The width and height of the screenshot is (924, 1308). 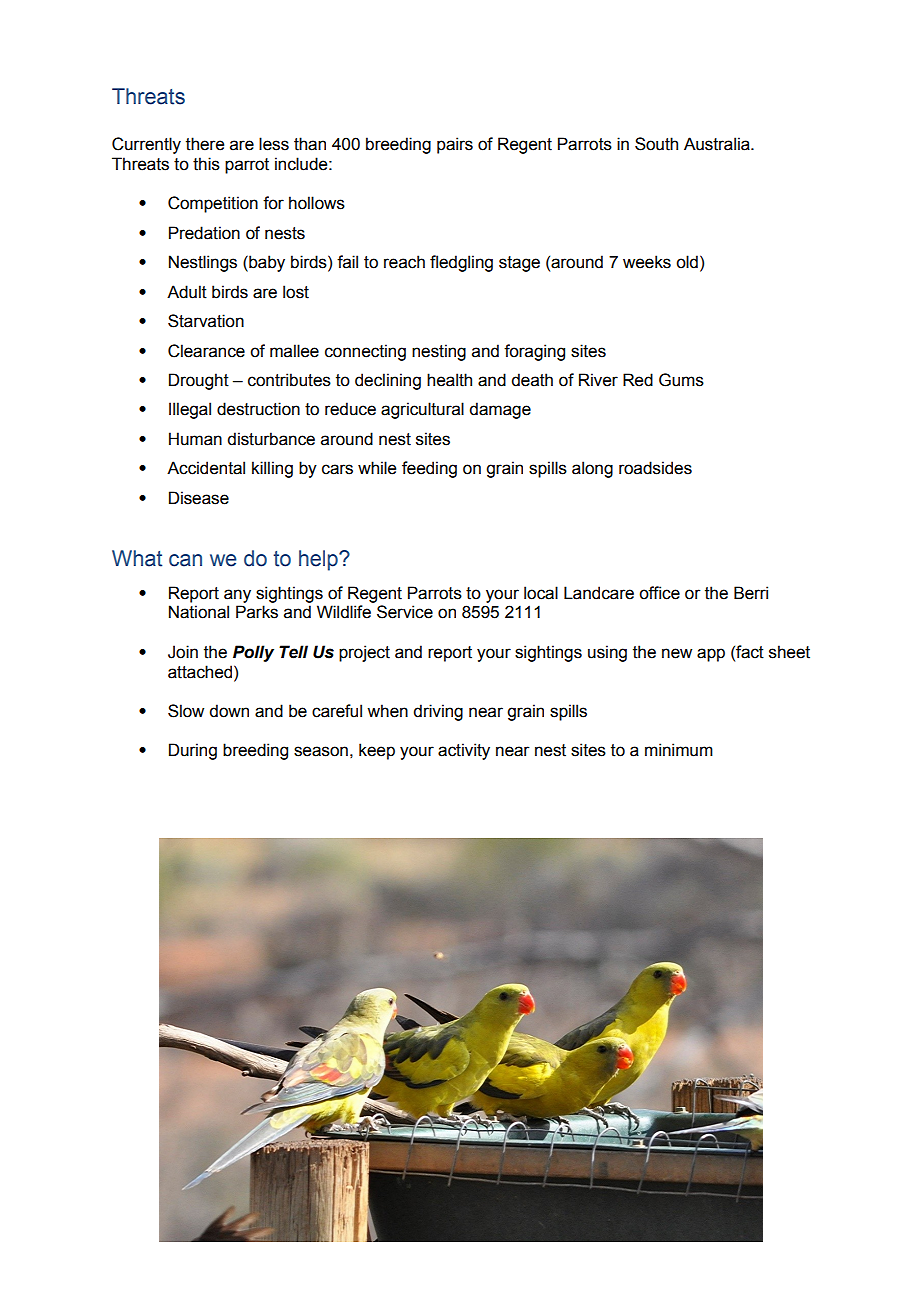 I want to click on activity, so click(x=464, y=751).
